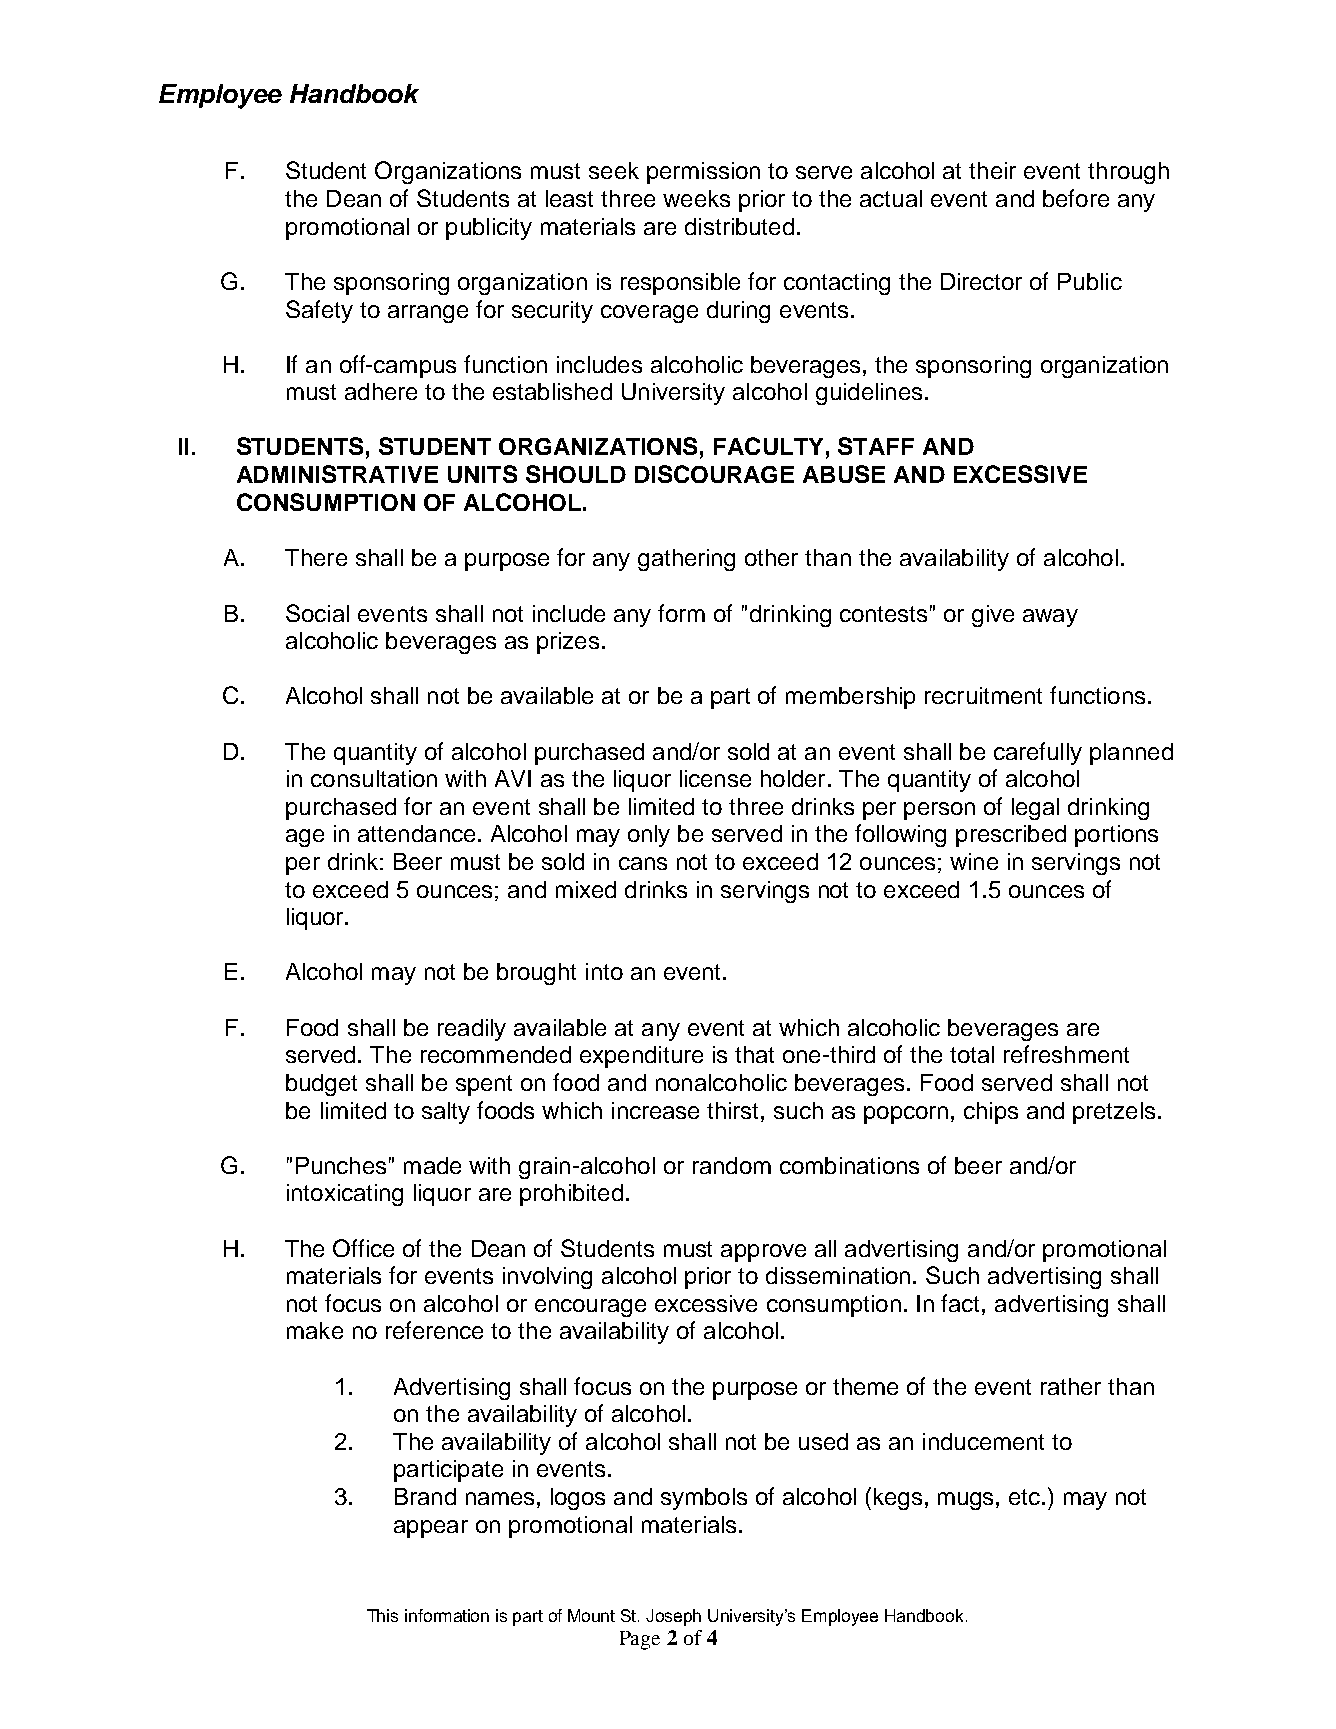 This page has width=1336, height=1729. What do you see at coordinates (428, 314) in the page?
I see `arrange` at bounding box center [428, 314].
